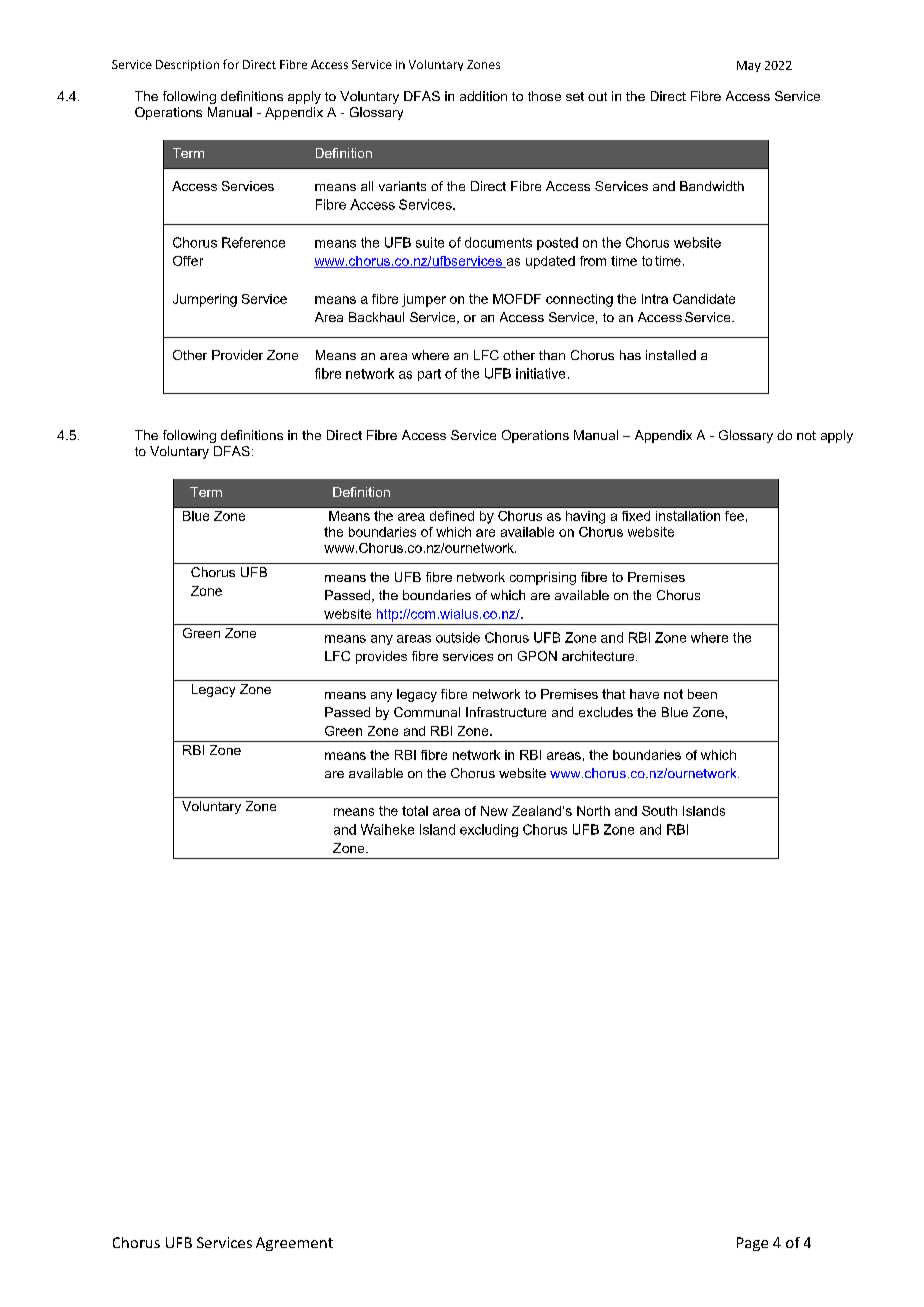  I want to click on provides, so click(381, 657).
